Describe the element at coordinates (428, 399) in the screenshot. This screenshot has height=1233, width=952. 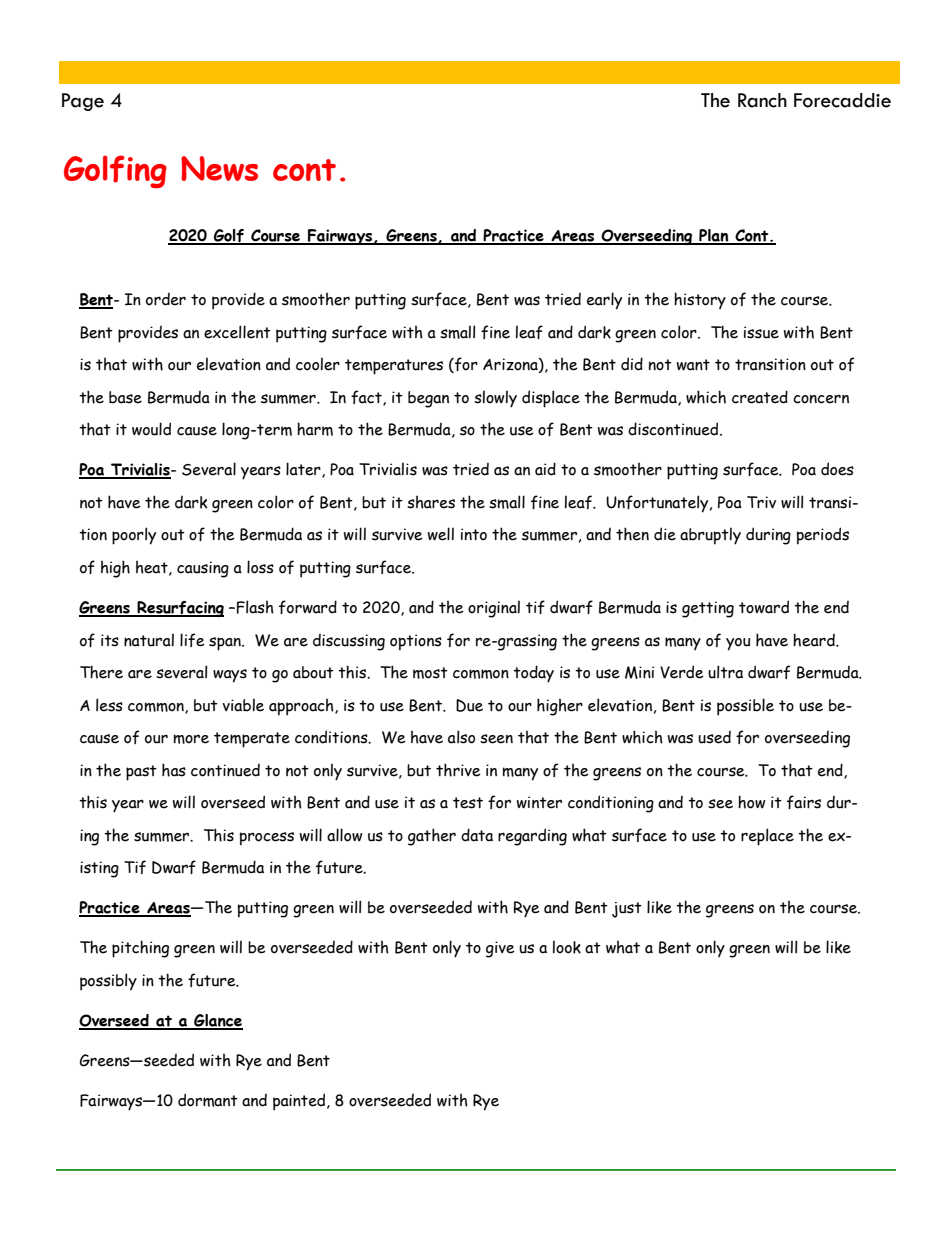
I see `began` at that location.
